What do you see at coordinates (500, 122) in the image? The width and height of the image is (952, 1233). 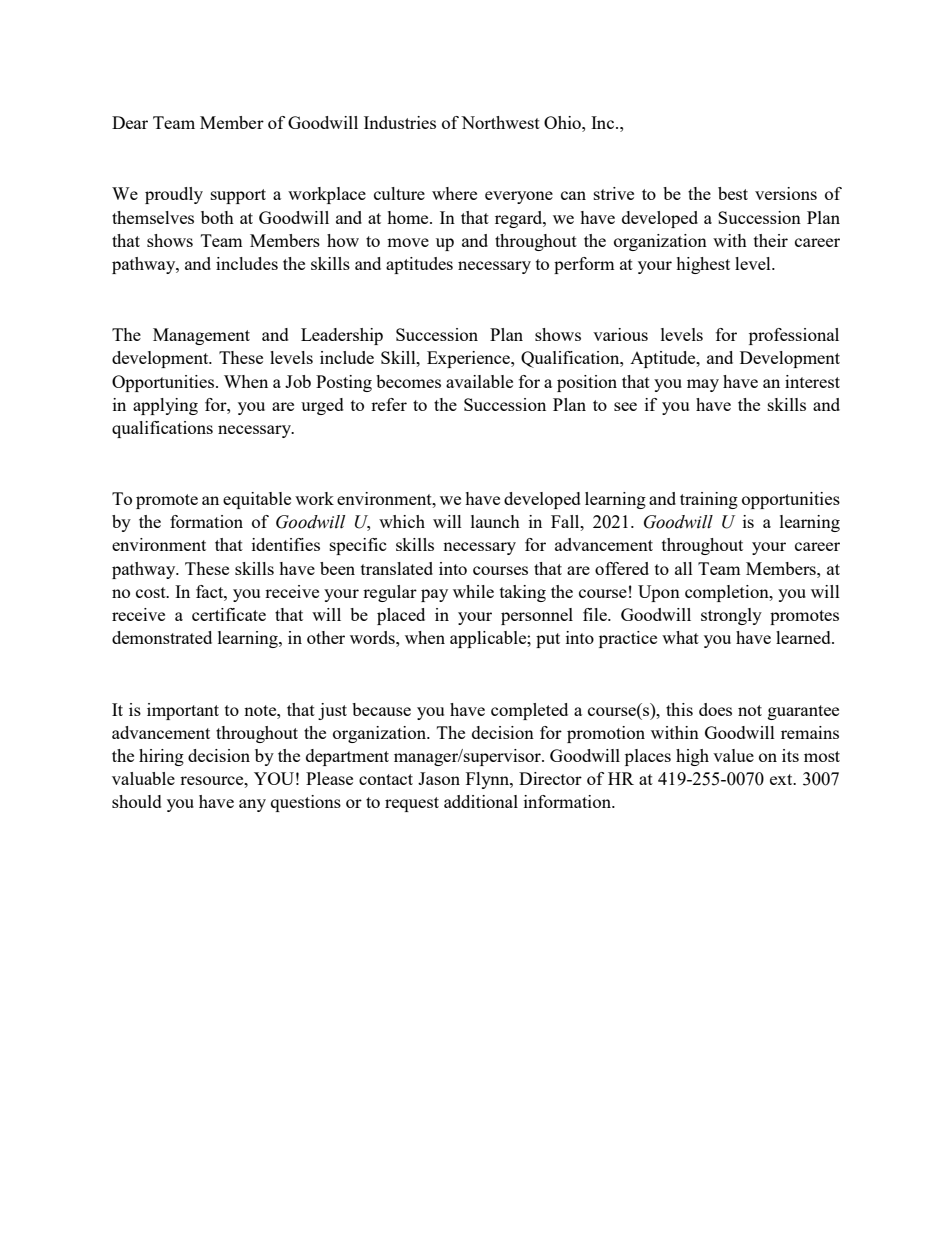 I see `Northwest` at bounding box center [500, 122].
